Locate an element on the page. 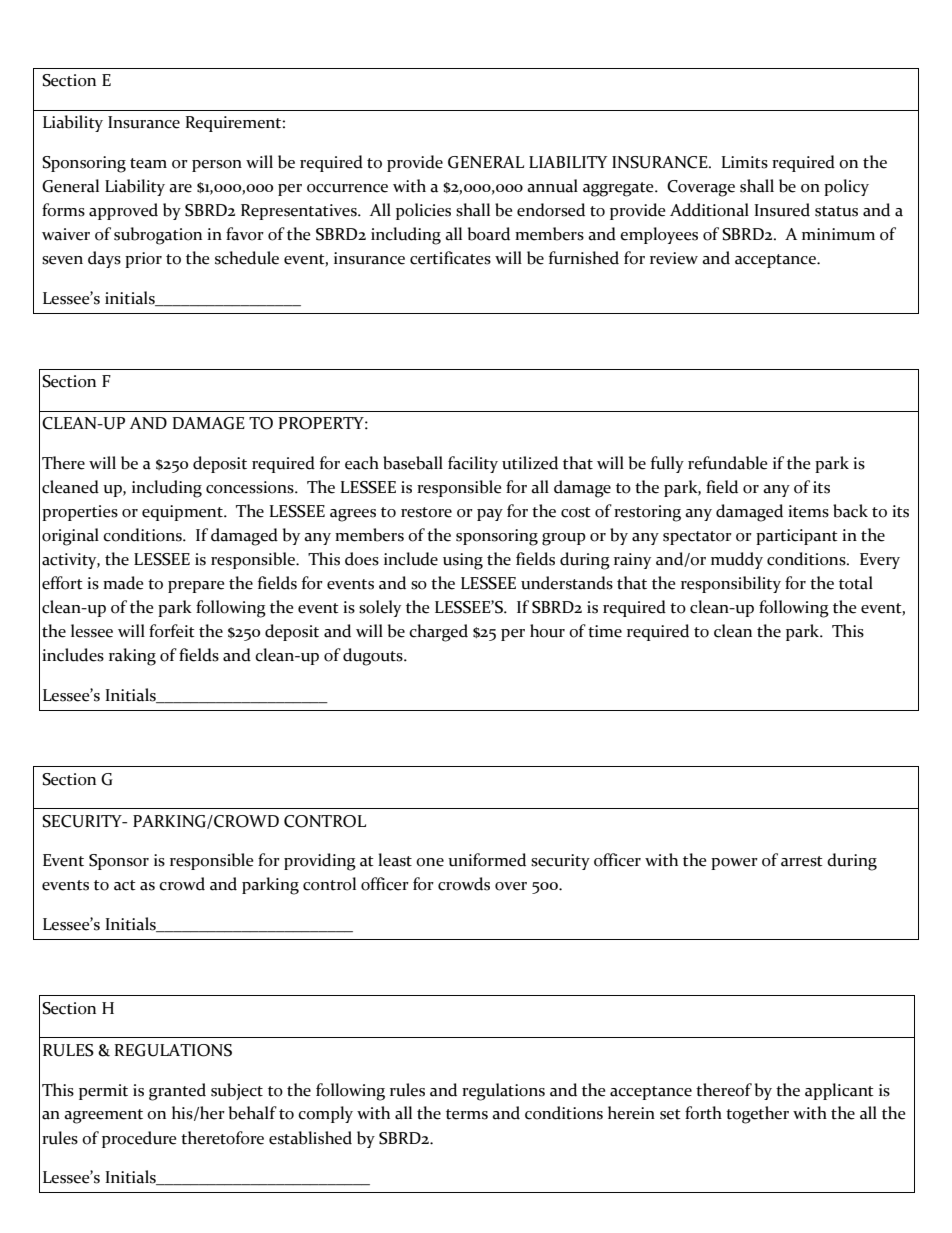 This image has height=1233, width=952. responsibility is located at coordinates (731, 584).
